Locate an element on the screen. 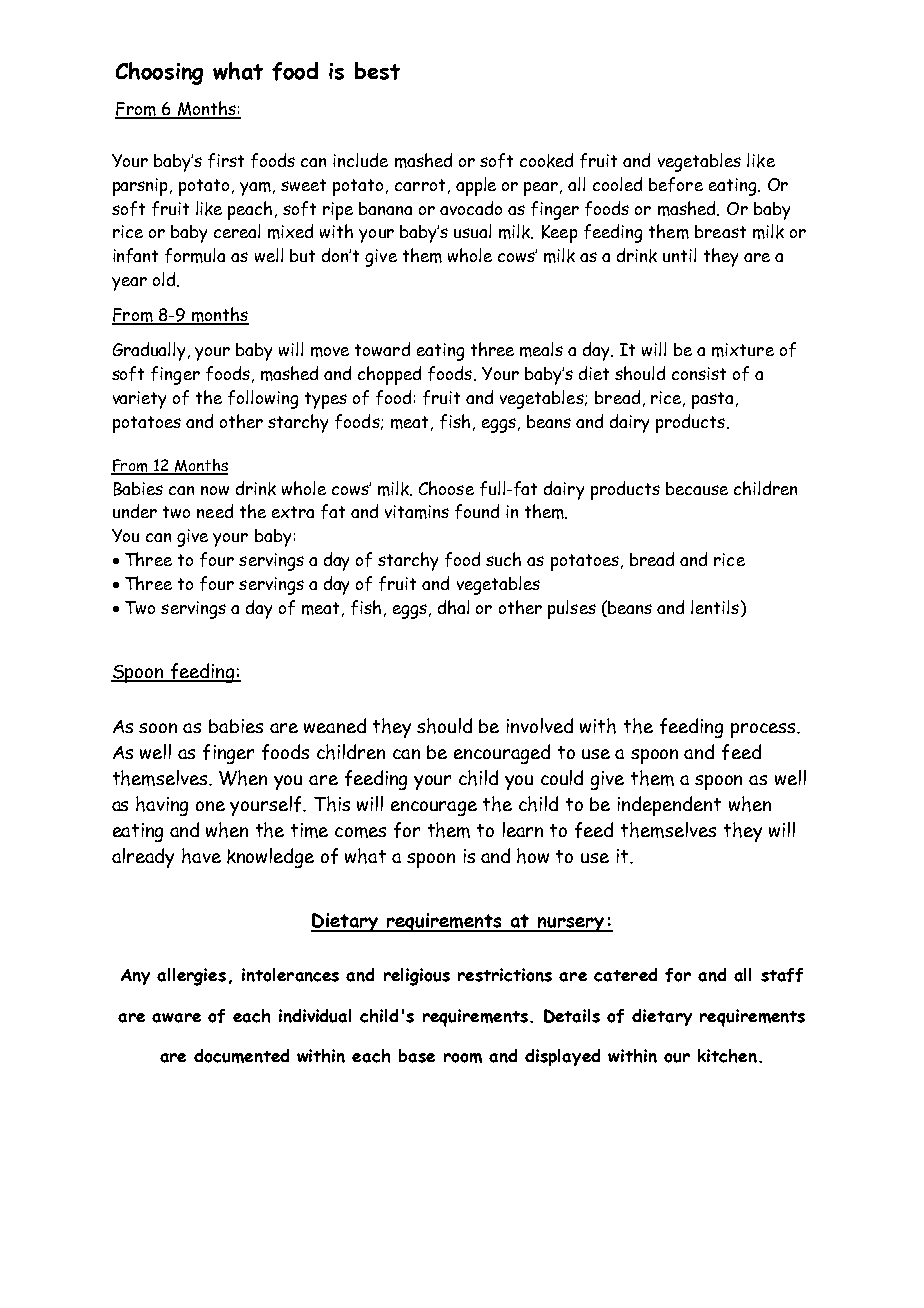 Image resolution: width=924 pixels, height=1308 pixels. need is located at coordinates (215, 511).
